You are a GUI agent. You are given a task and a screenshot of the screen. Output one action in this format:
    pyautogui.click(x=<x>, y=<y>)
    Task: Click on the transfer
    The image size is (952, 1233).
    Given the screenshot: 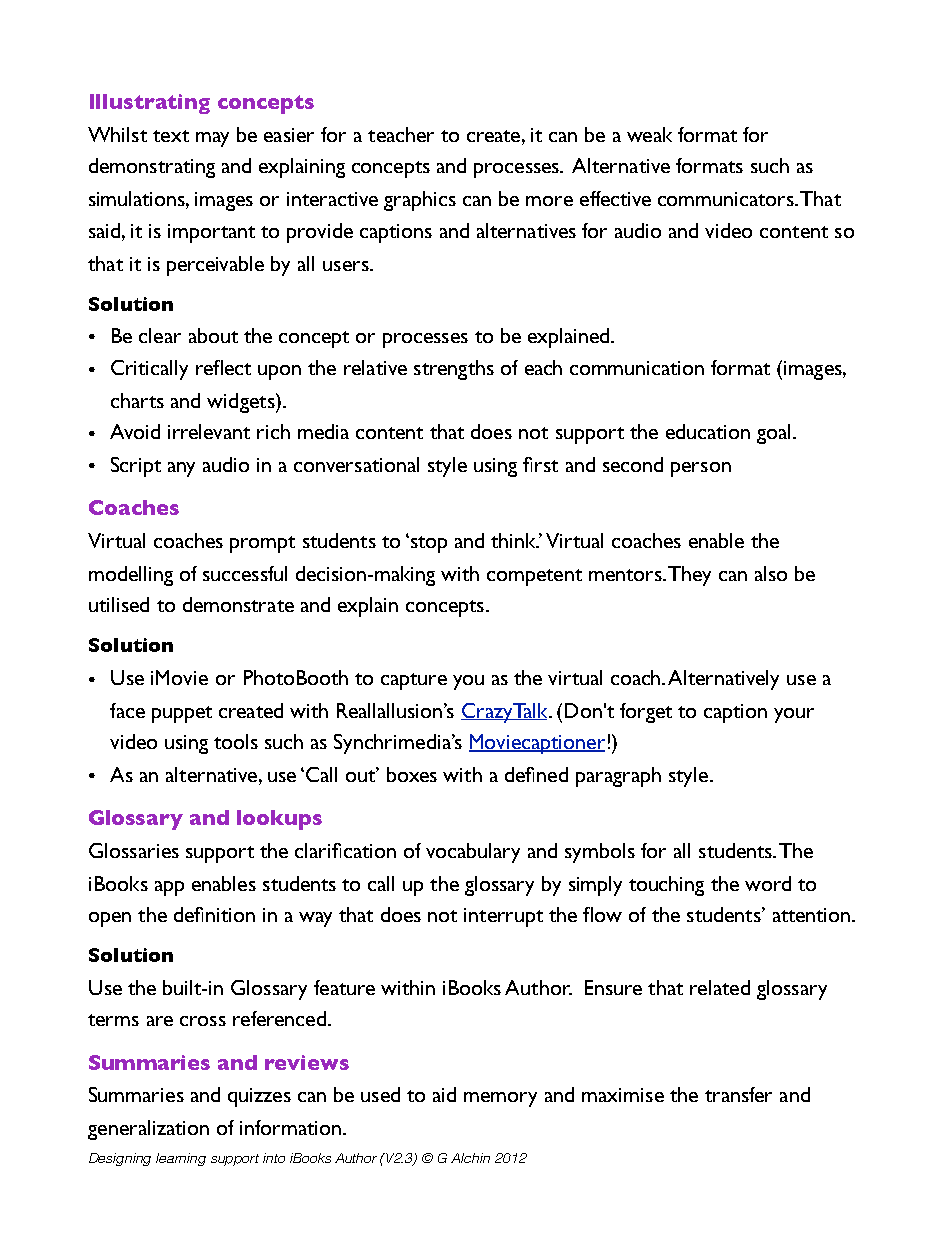 What is the action you would take?
    pyautogui.click(x=738, y=1094)
